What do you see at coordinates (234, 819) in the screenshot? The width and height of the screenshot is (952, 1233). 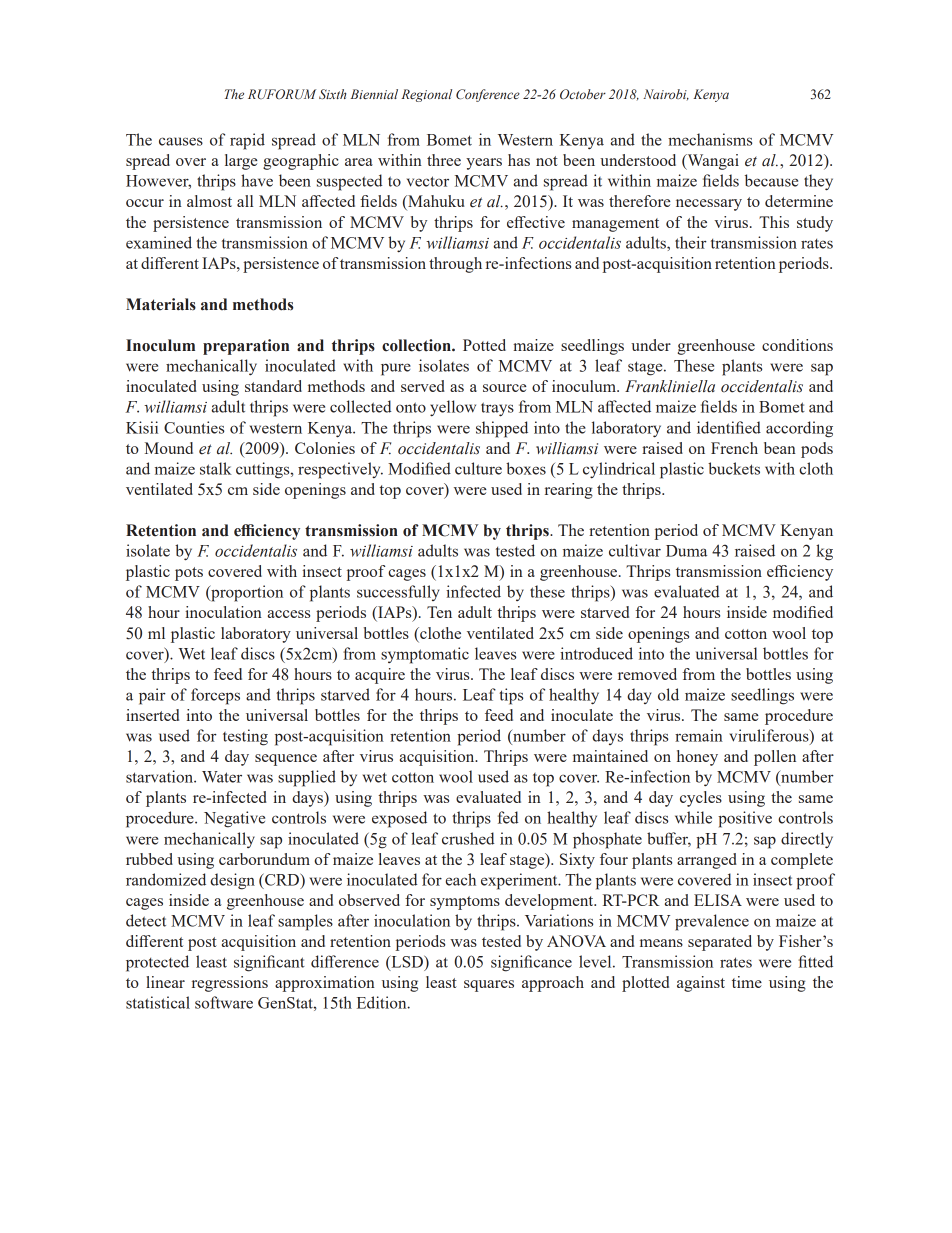 I see `Negative` at bounding box center [234, 819].
